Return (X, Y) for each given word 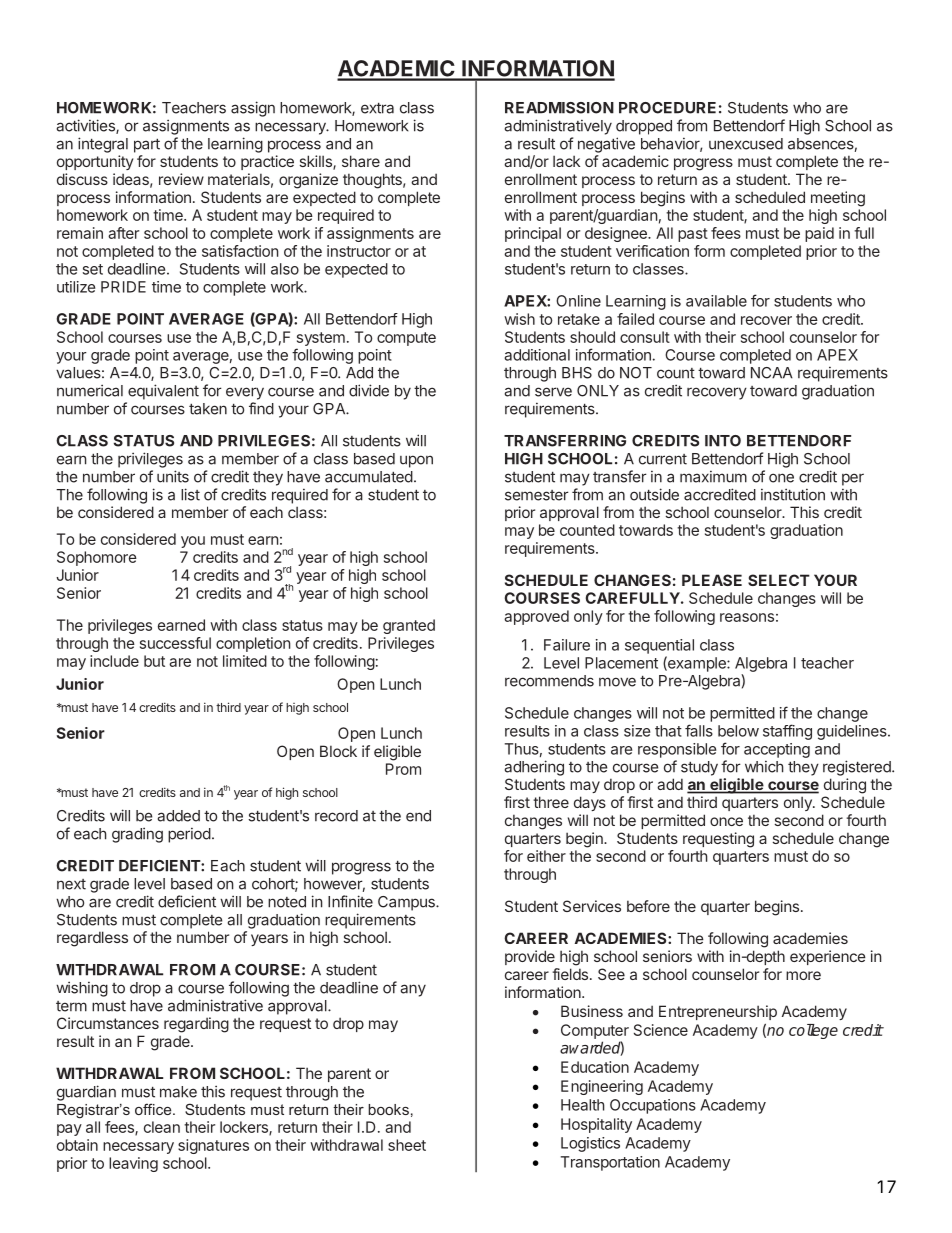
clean (162, 1127)
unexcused (746, 144)
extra (377, 108)
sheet (407, 1145)
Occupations (653, 1106)
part (147, 146)
